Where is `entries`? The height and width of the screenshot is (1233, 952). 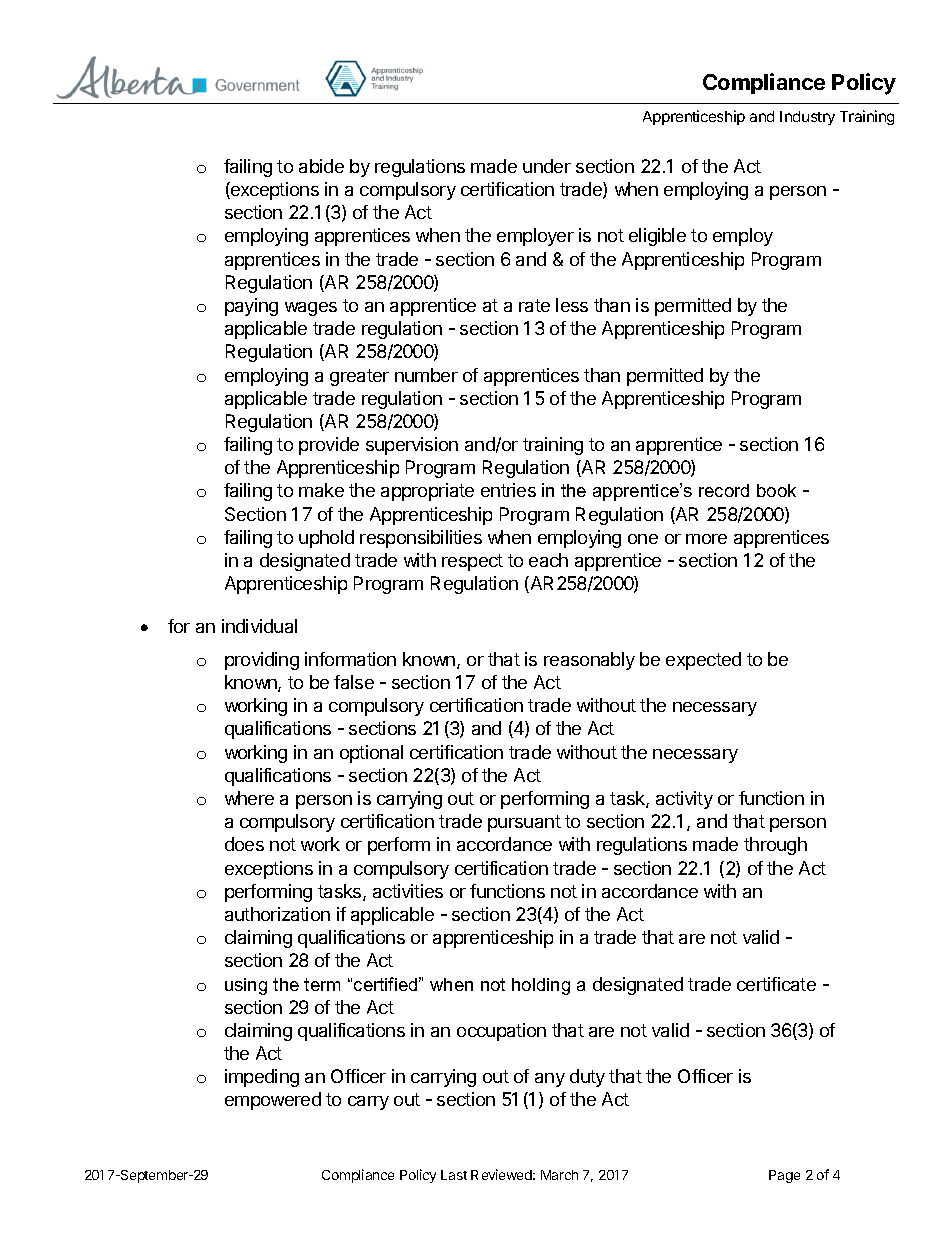 entries is located at coordinates (508, 490).
